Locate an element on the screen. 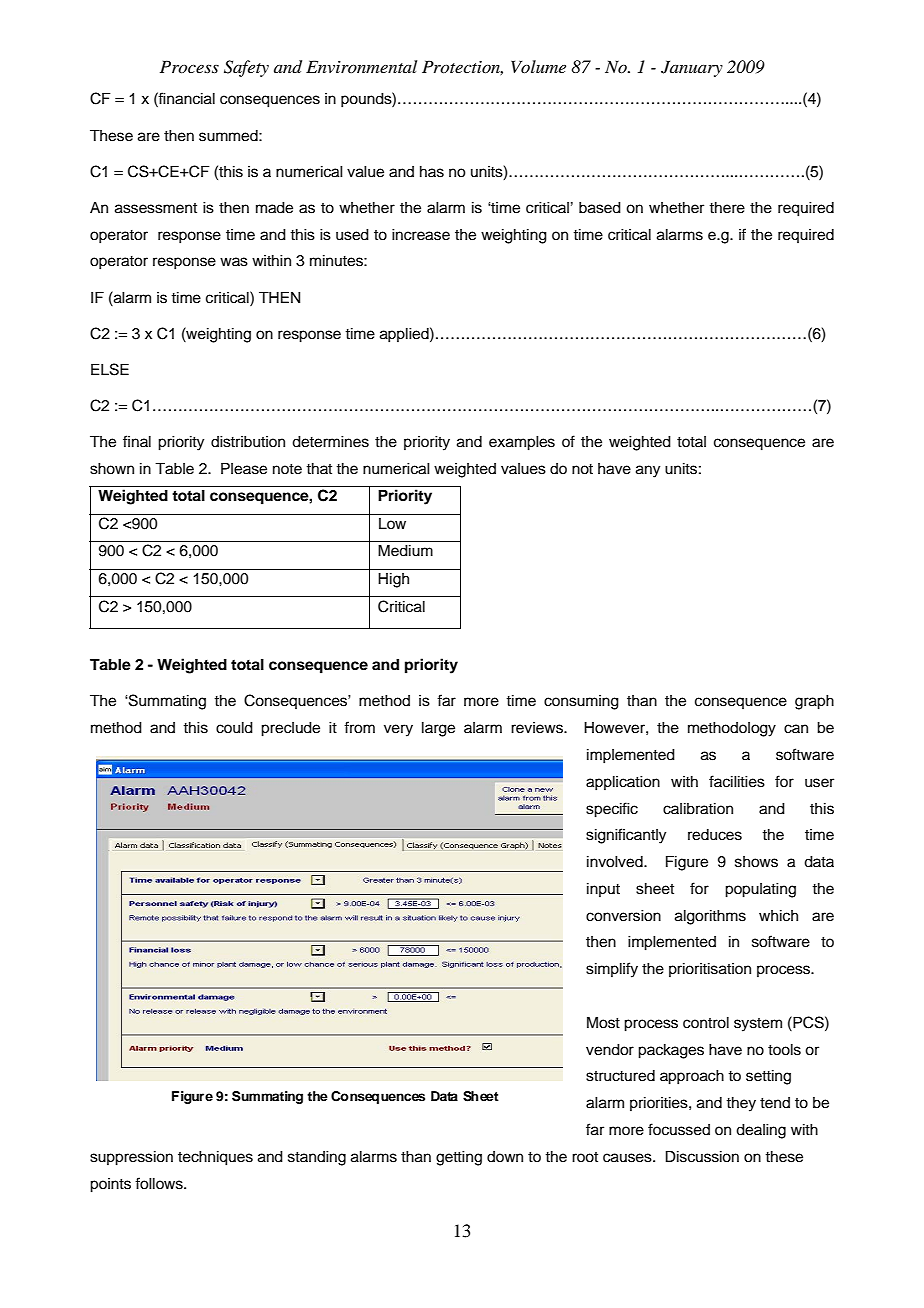 Image resolution: width=924 pixels, height=1308 pixels. High is located at coordinates (393, 580).
